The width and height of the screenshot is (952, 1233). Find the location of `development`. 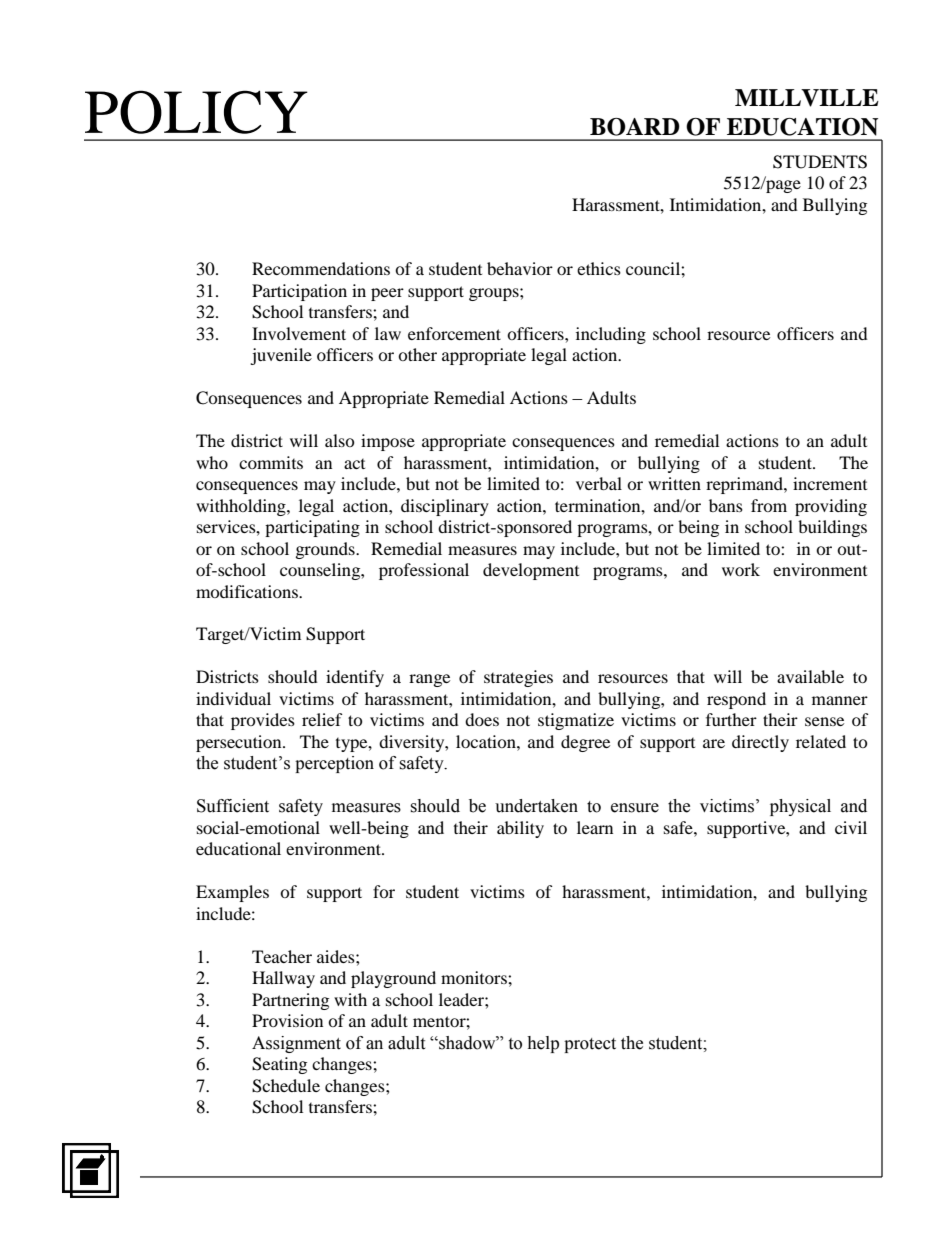

development is located at coordinates (531, 571).
